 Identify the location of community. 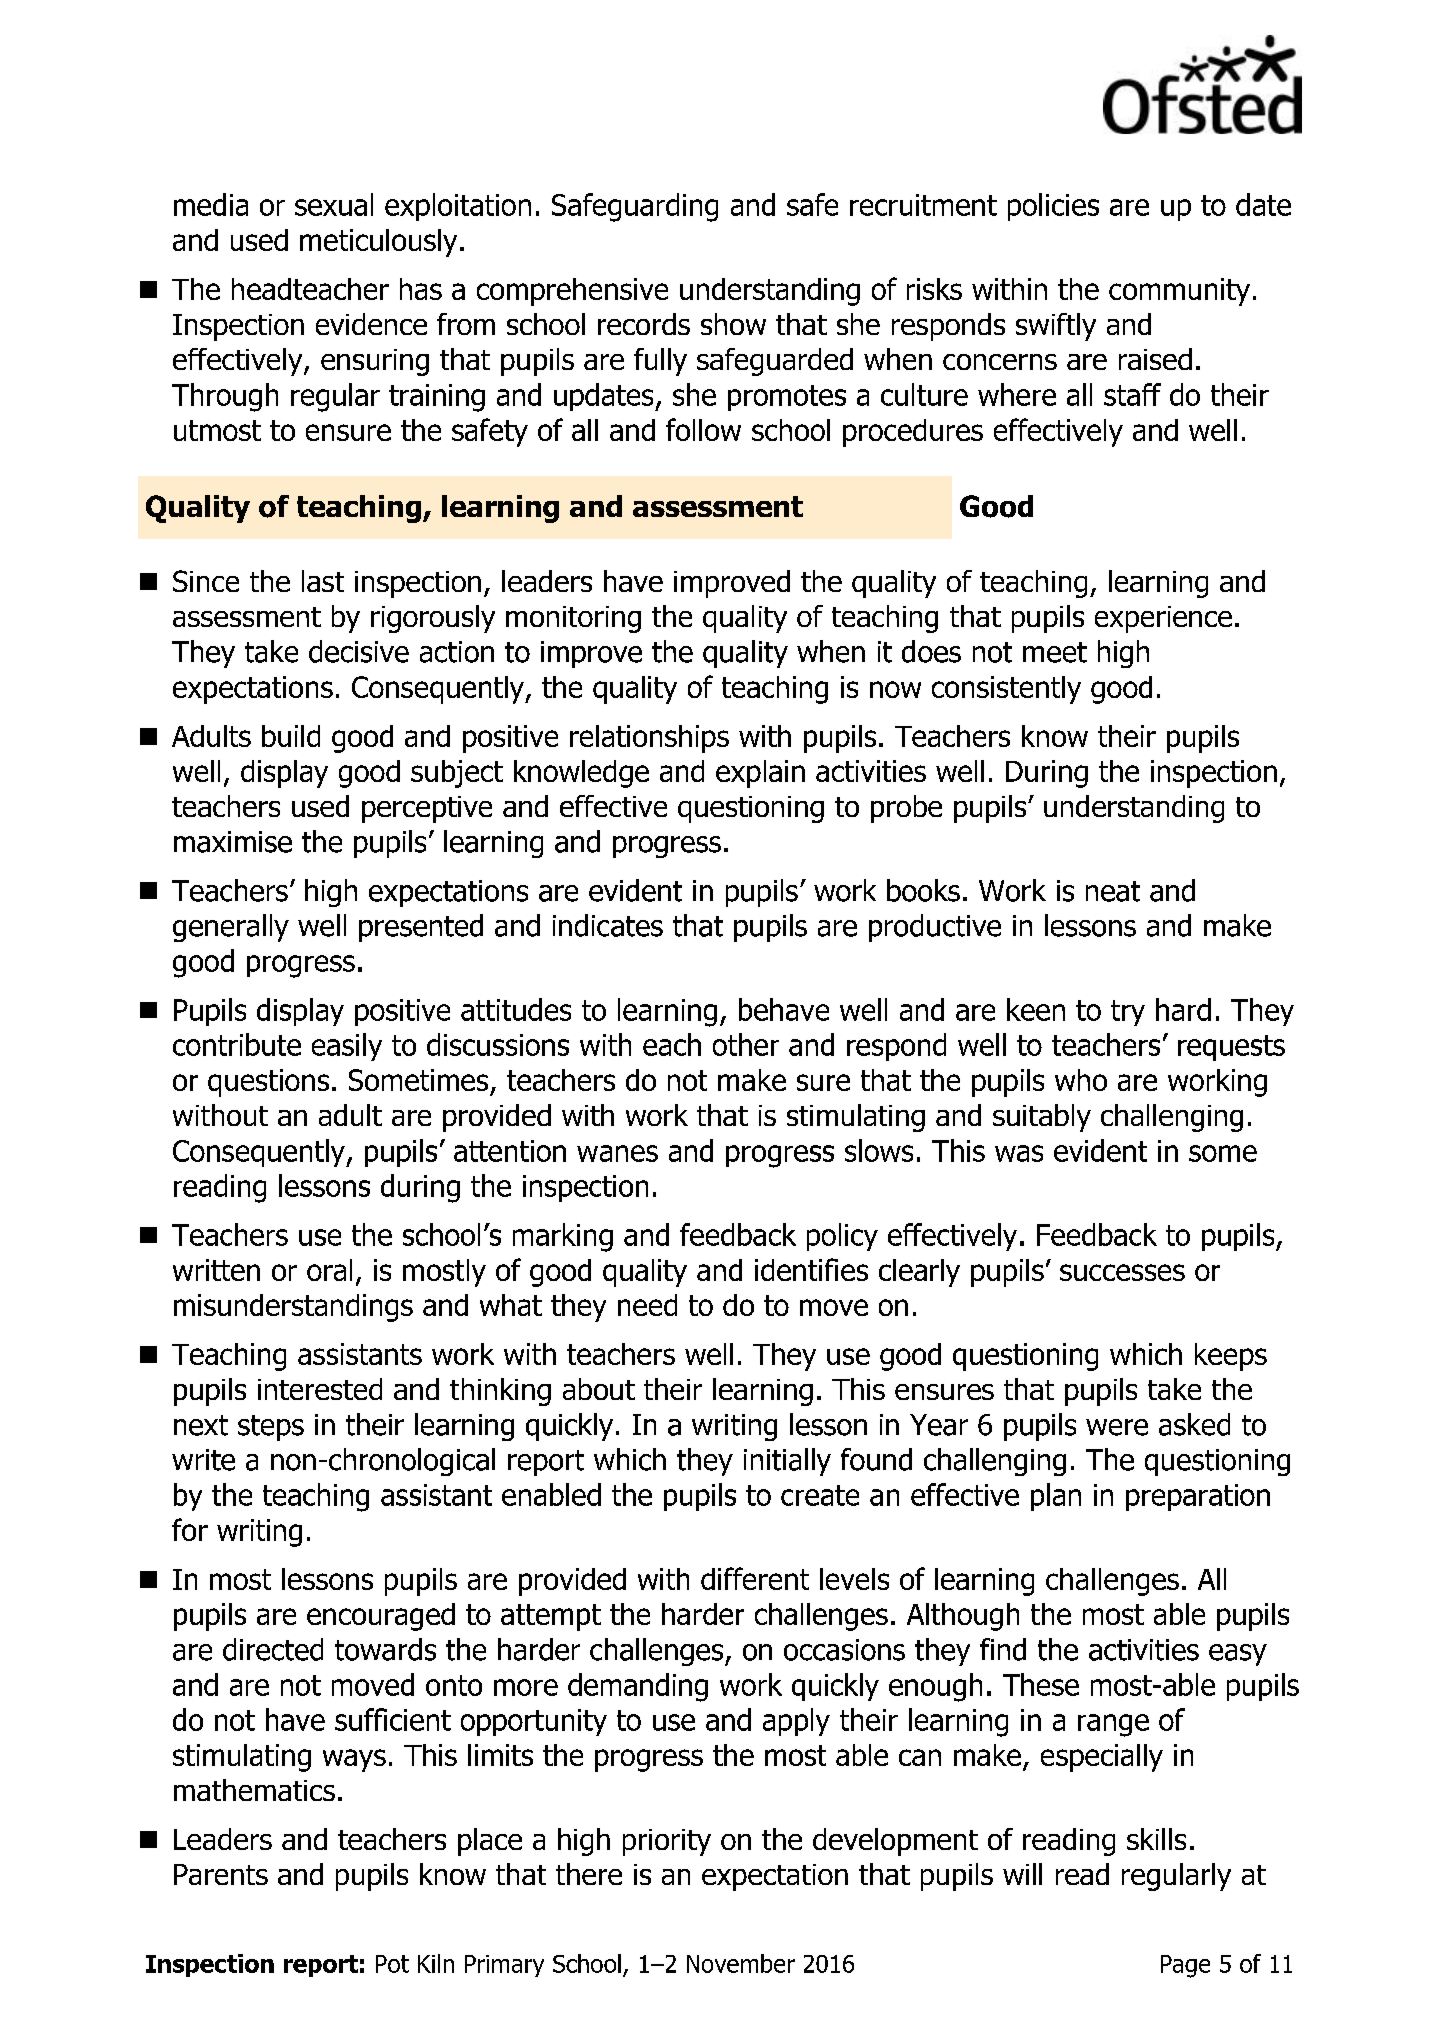
(1179, 292).
